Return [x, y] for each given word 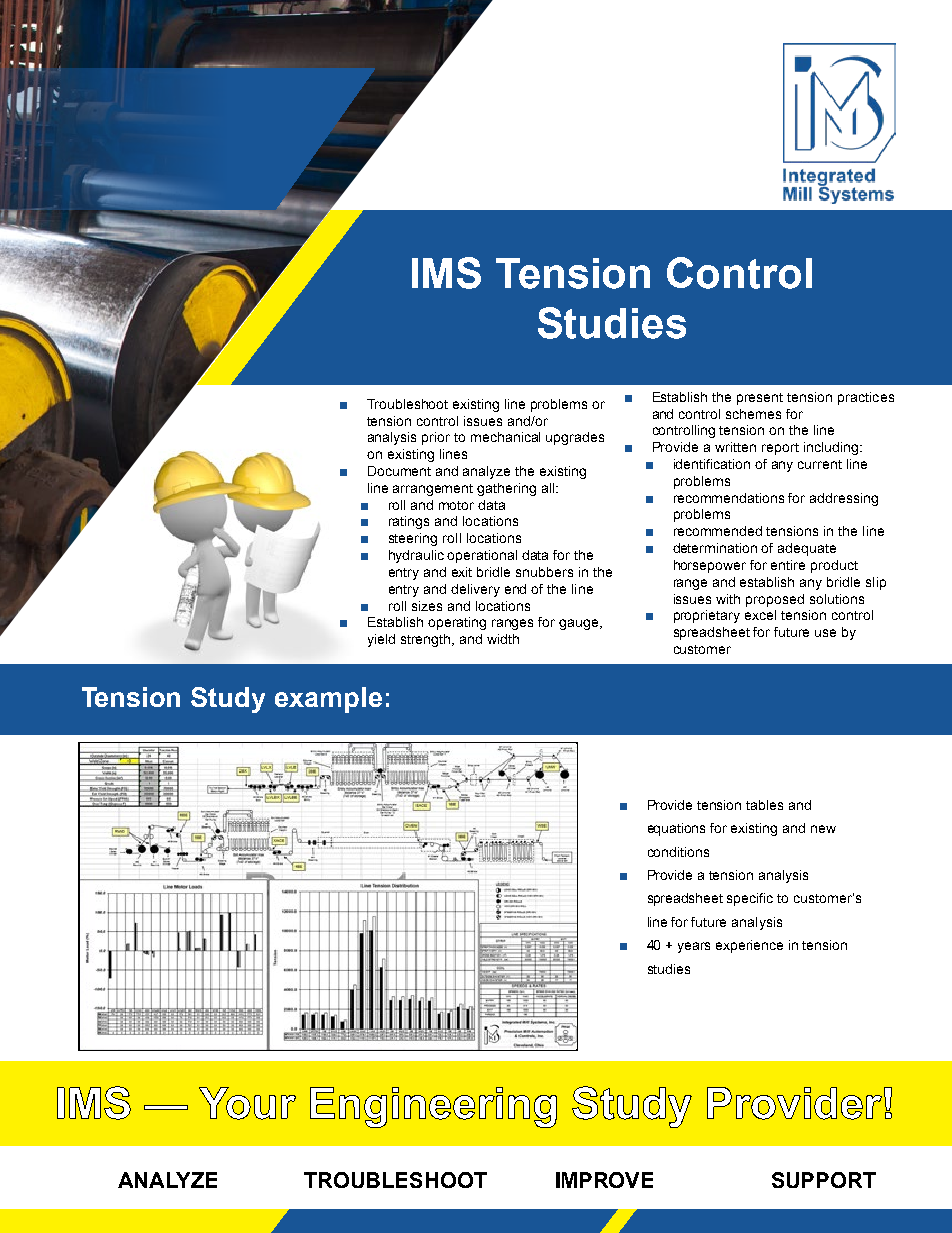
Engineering [433, 1107]
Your [247, 1103]
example [328, 700]
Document [399, 471]
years [694, 947]
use [825, 633]
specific [750, 899]
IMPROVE [604, 1180]
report [780, 449]
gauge [580, 624]
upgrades [575, 438]
